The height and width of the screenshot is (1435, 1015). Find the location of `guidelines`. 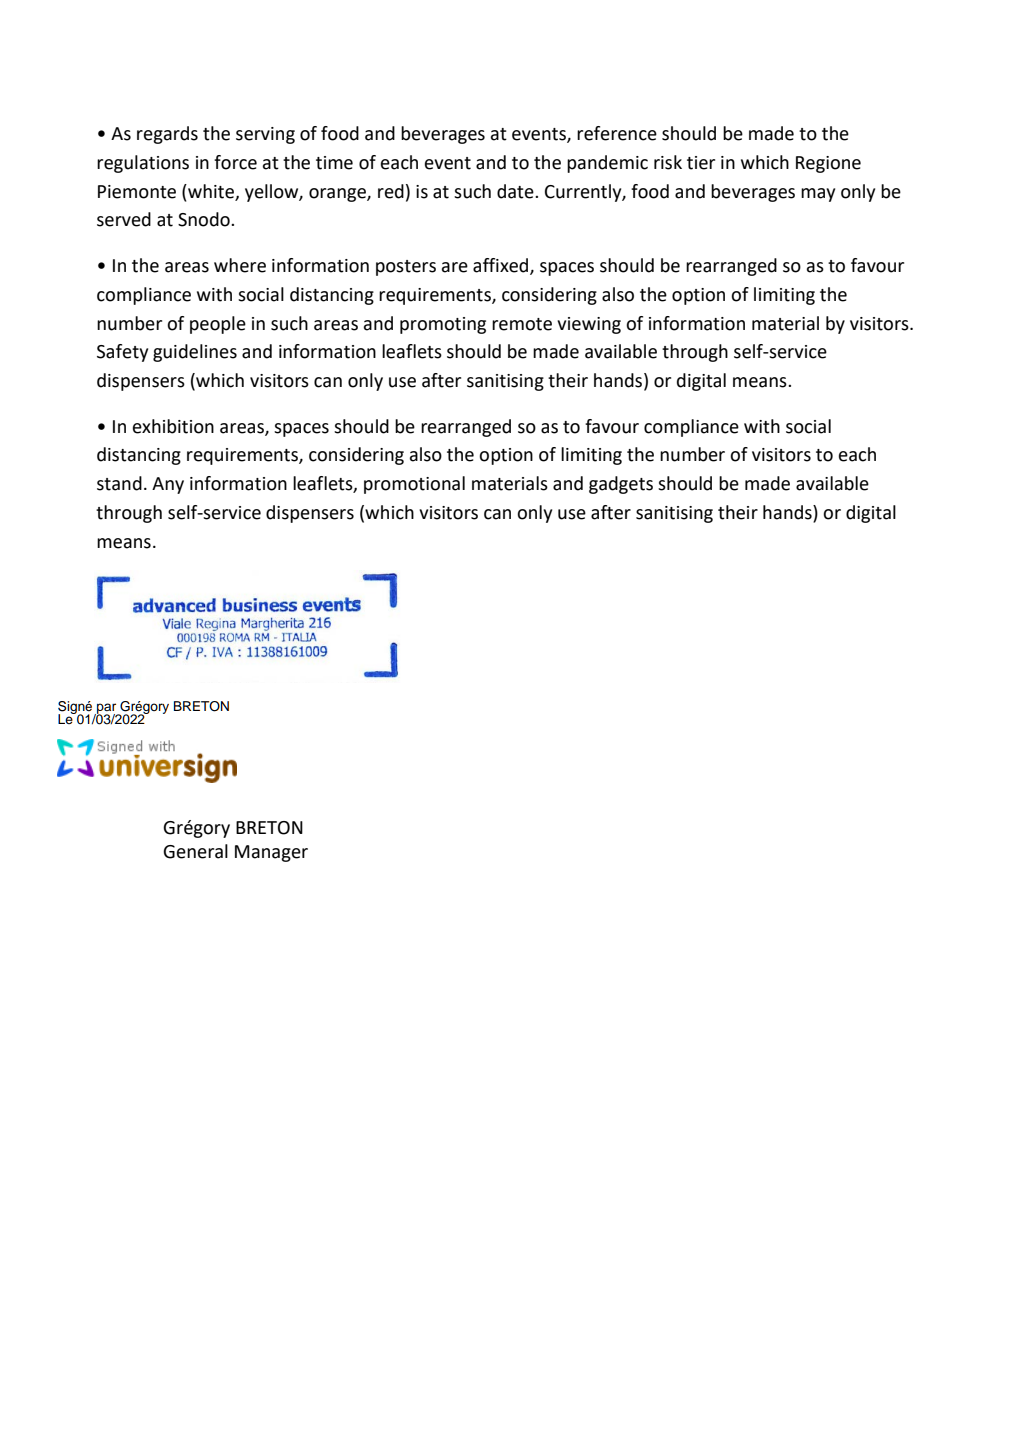

guidelines is located at coordinates (195, 353).
